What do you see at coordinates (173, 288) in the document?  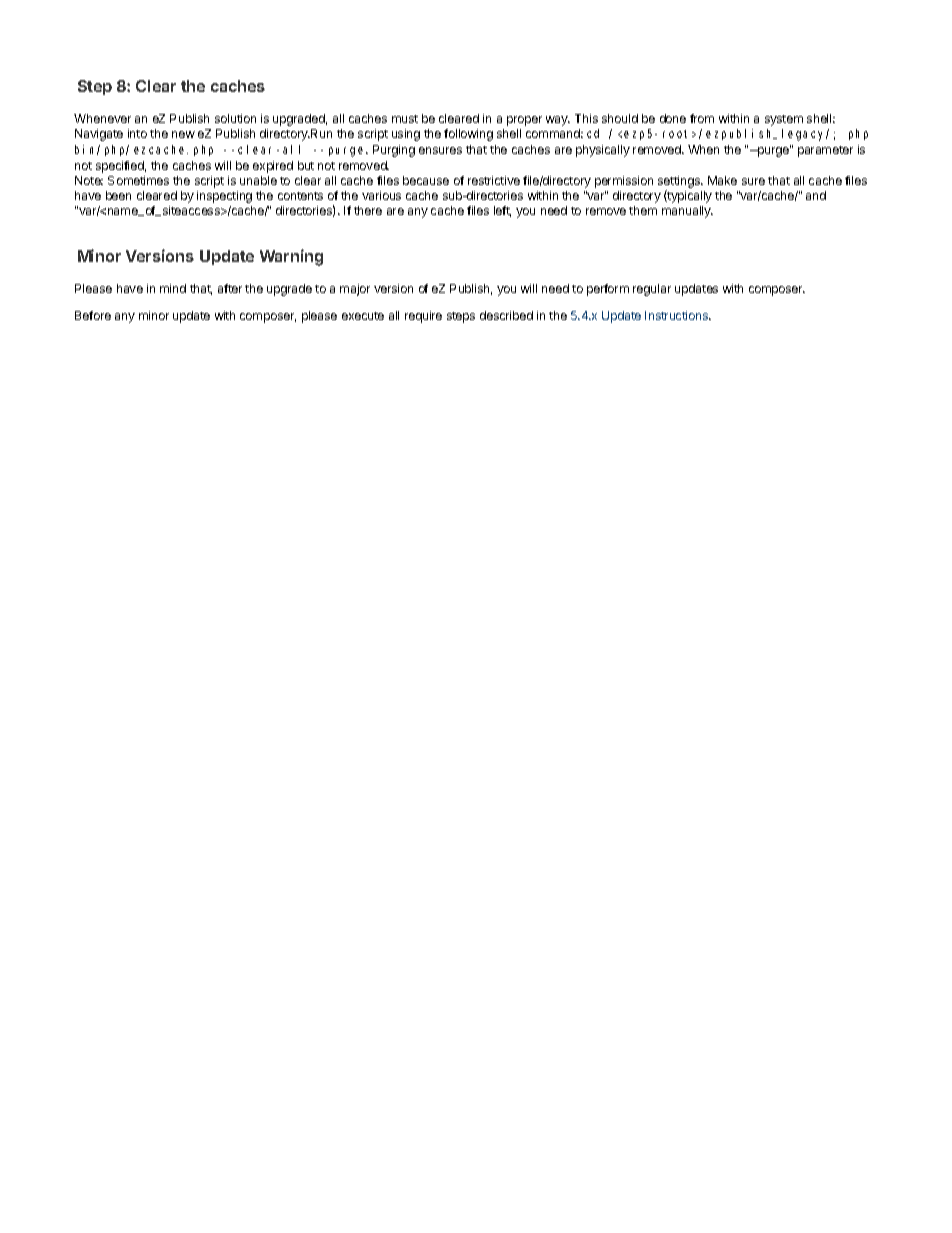 I see `mind` at bounding box center [173, 288].
